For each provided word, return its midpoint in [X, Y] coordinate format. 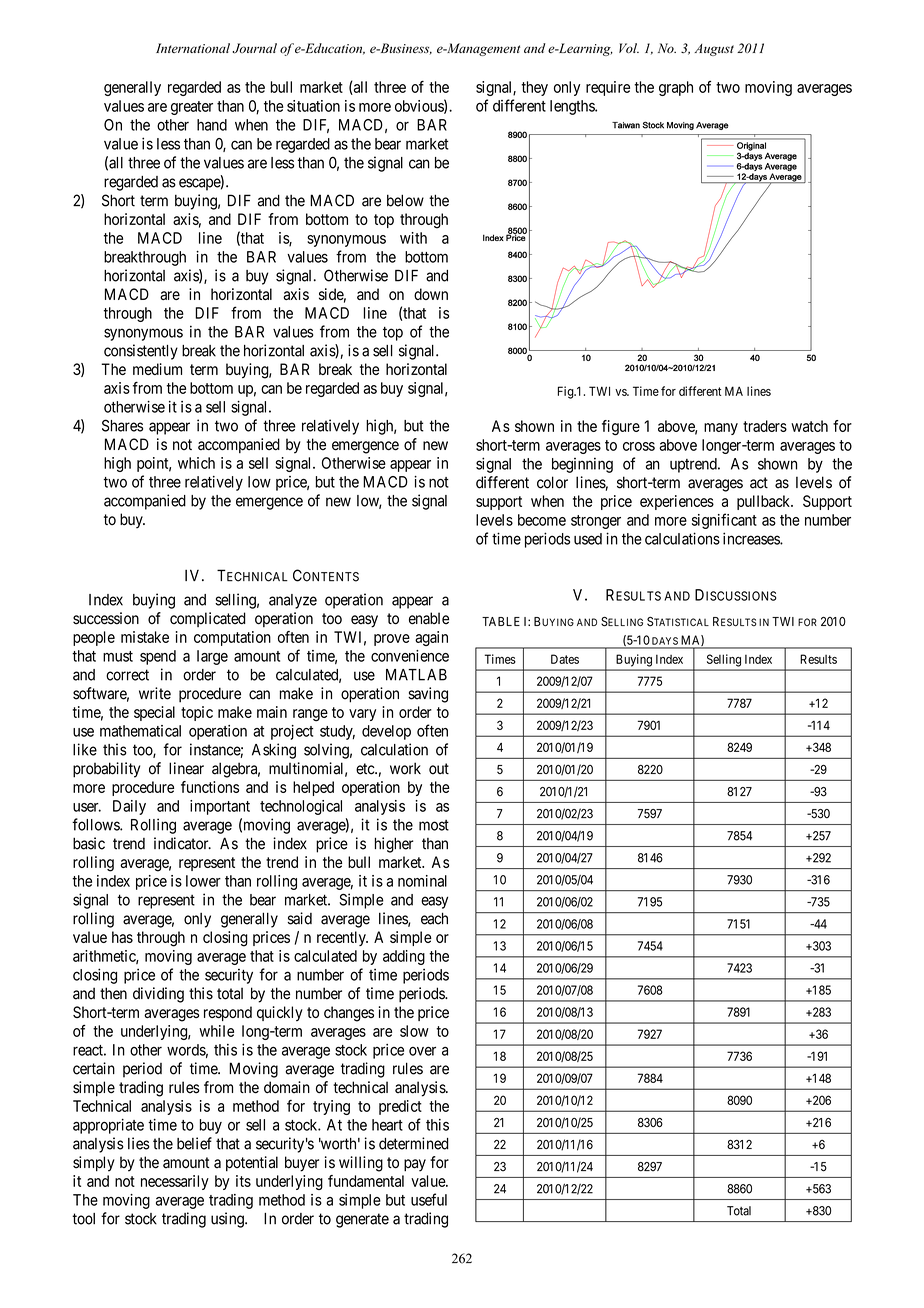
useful [429, 1199]
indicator [182, 843]
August [714, 50]
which [196, 463]
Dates [565, 659]
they [534, 88]
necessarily [175, 1182]
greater [192, 108]
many [721, 429]
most [434, 825]
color [552, 482]
